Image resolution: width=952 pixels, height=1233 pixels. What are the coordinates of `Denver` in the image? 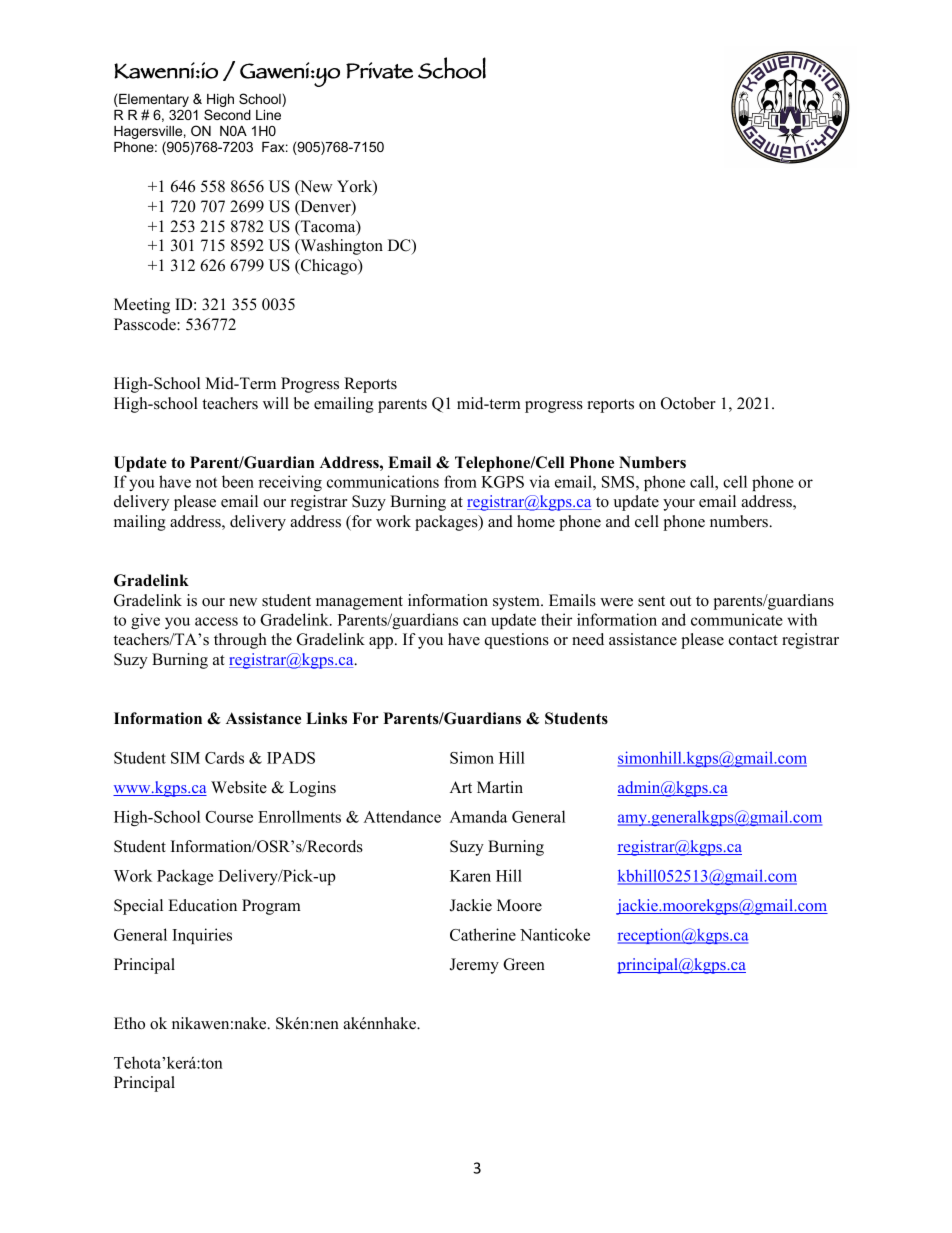 It's located at (325, 207).
